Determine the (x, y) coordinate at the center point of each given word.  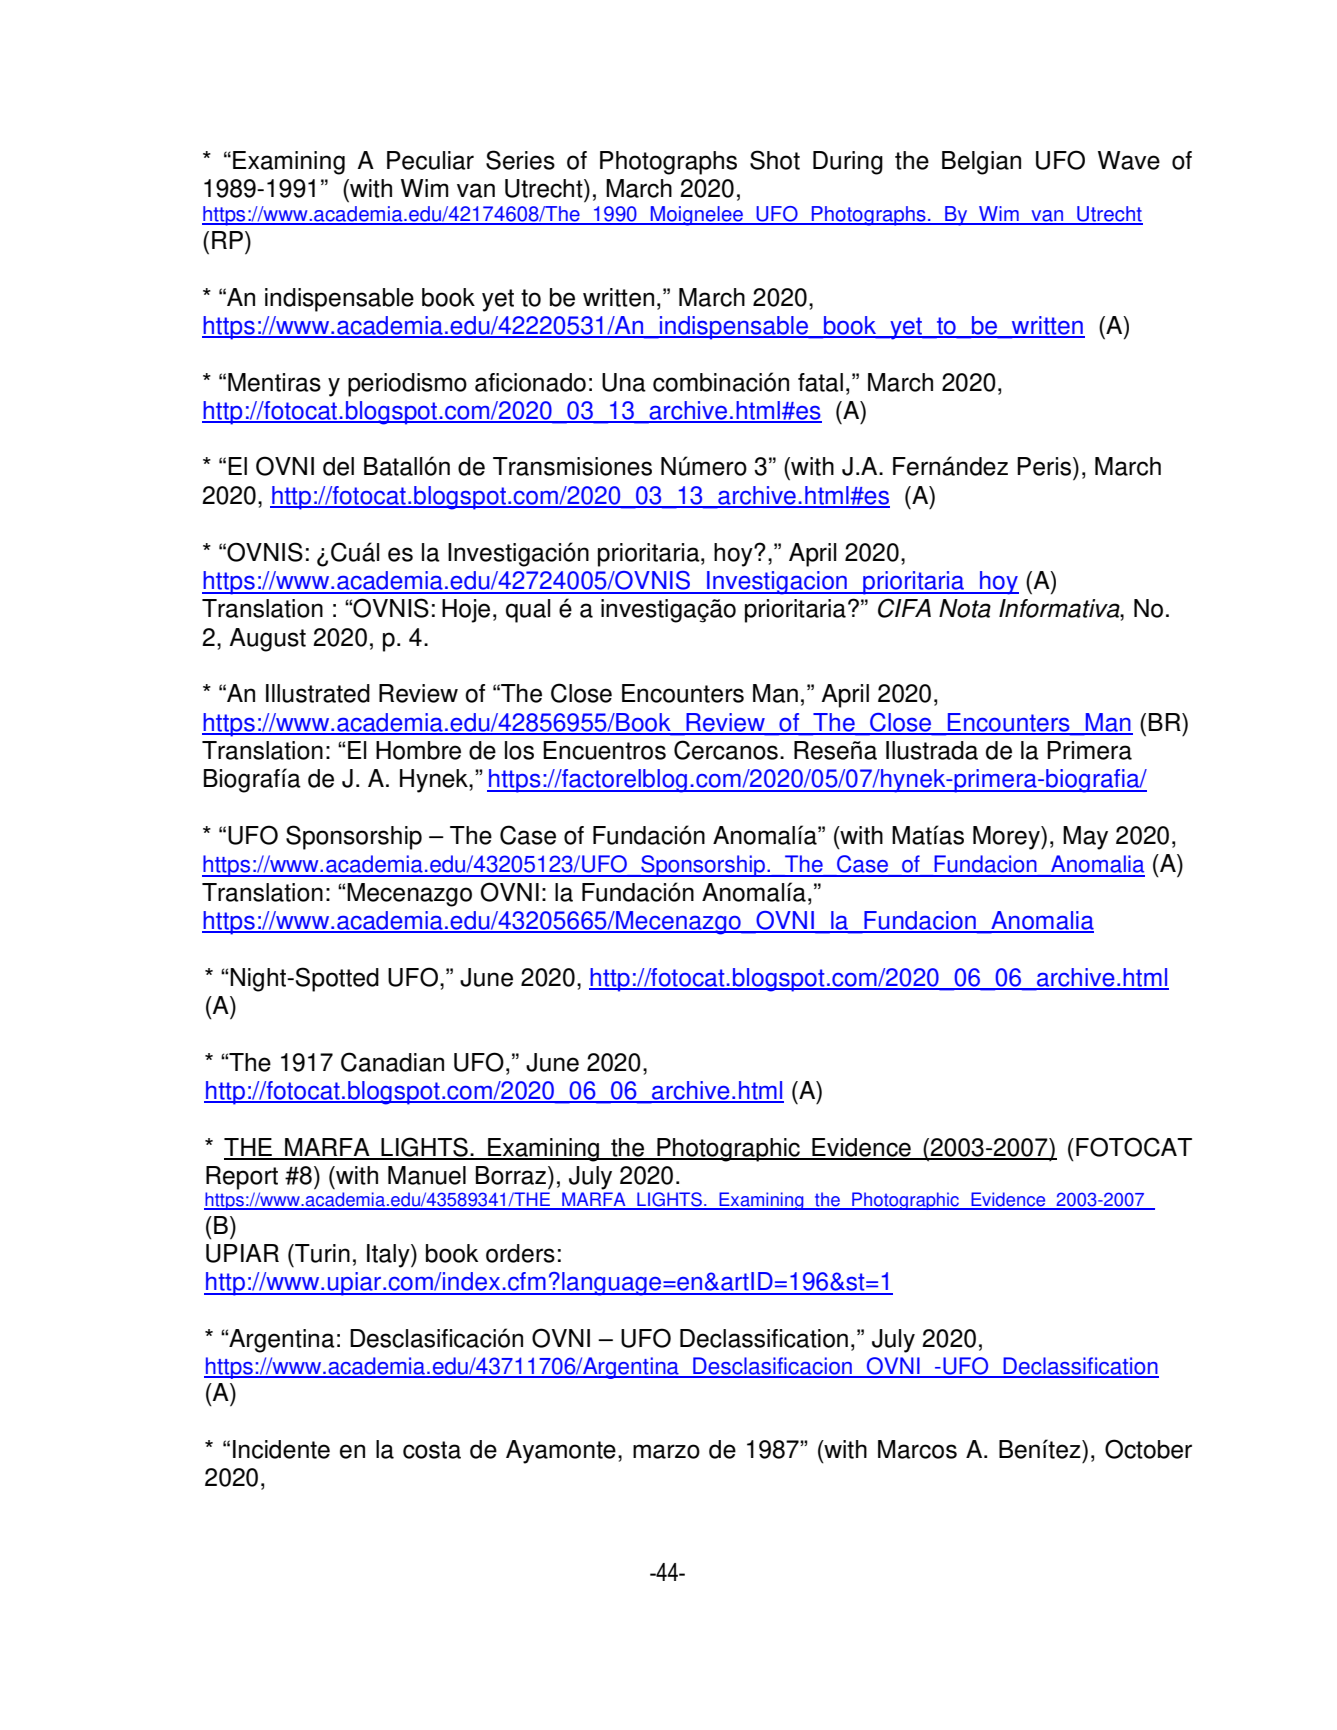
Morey (1007, 838)
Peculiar (430, 160)
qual (528, 611)
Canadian (392, 1062)
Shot (775, 160)
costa (432, 1450)
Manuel (427, 1175)
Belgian (981, 163)
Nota (965, 608)
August (267, 640)
